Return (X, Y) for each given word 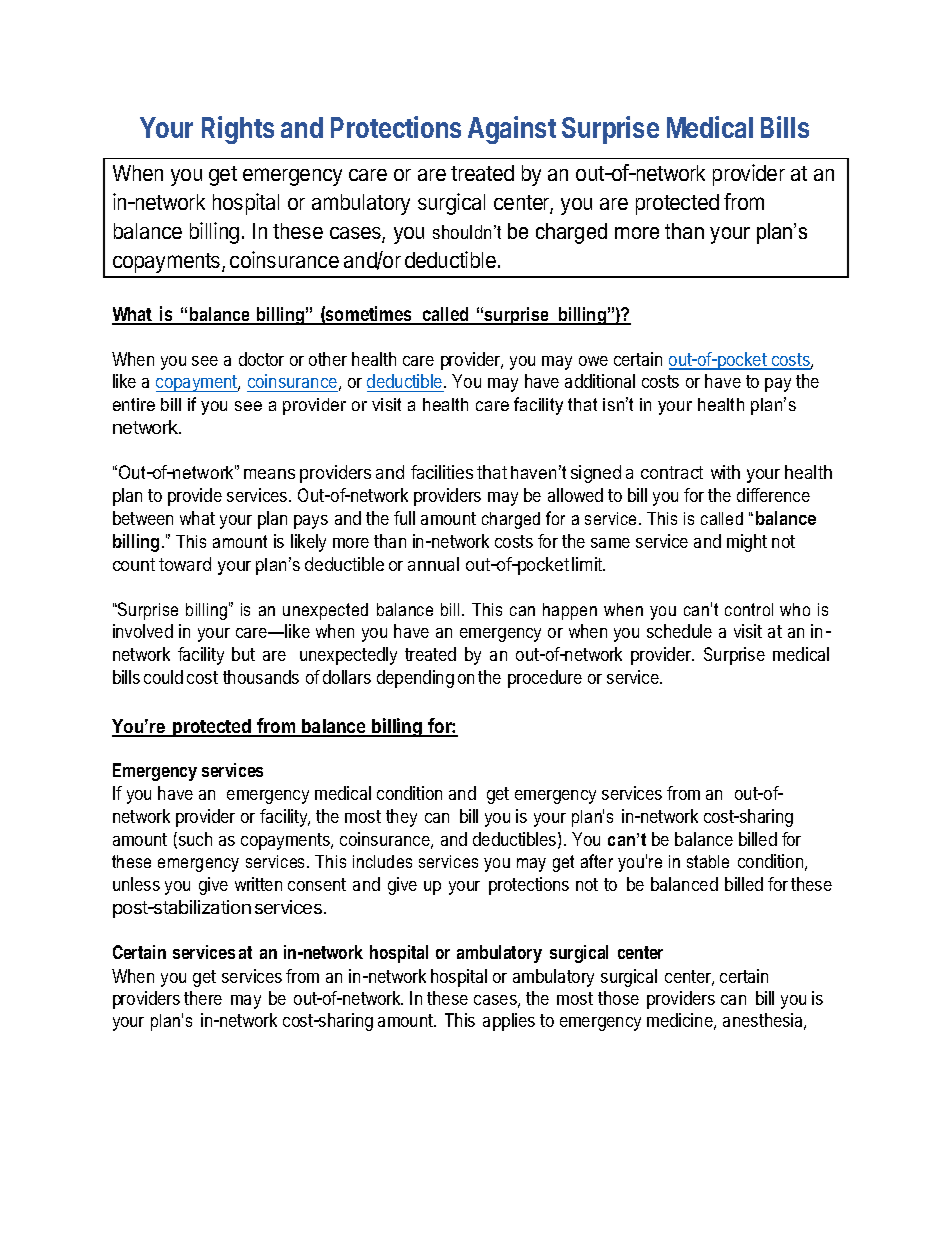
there (203, 998)
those (618, 998)
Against (512, 130)
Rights (238, 130)
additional (600, 381)
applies (509, 1022)
